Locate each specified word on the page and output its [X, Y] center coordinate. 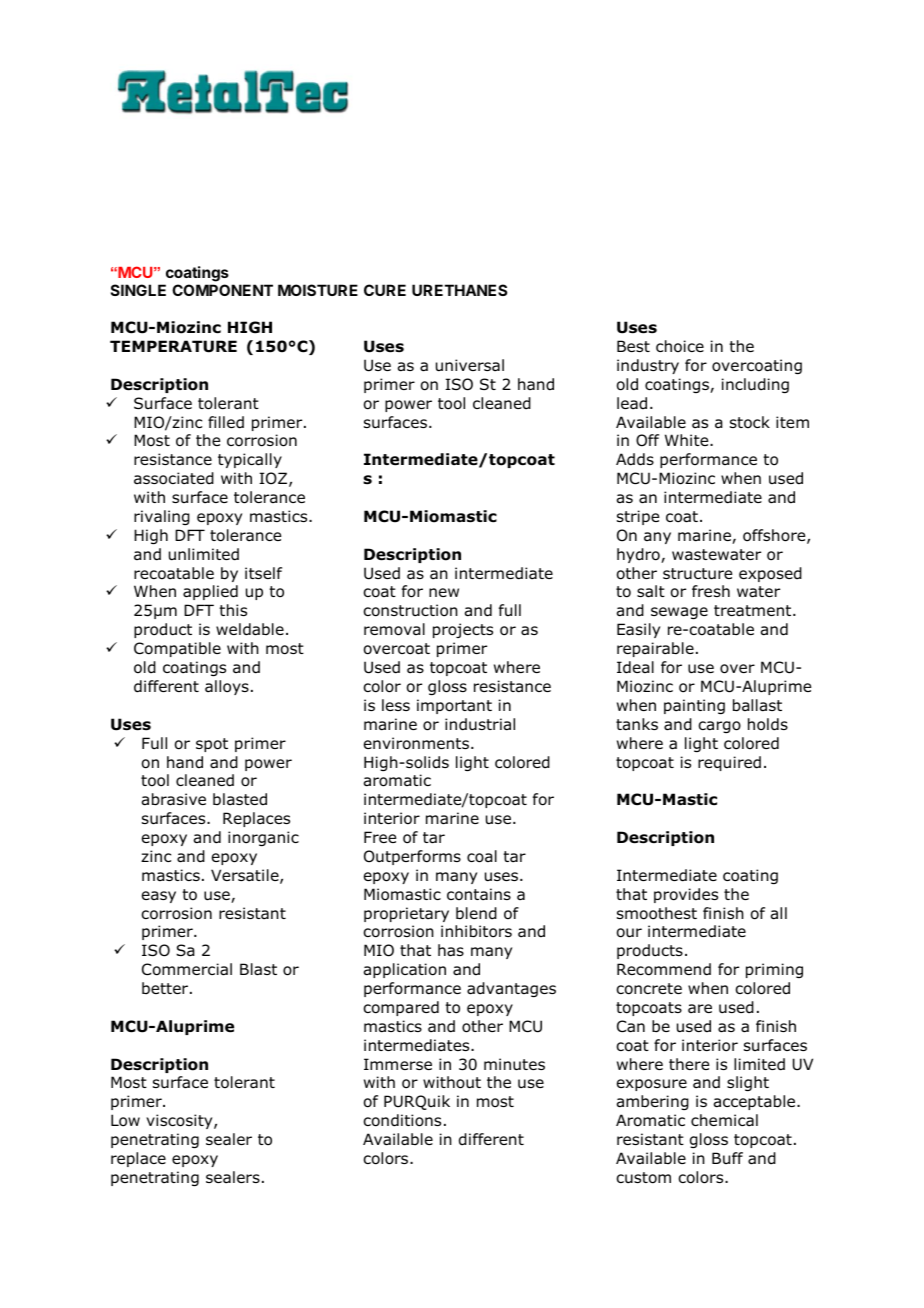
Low [125, 1120]
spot [212, 745]
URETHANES [459, 290]
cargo [719, 727]
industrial [480, 724]
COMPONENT [222, 290]
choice [680, 346]
